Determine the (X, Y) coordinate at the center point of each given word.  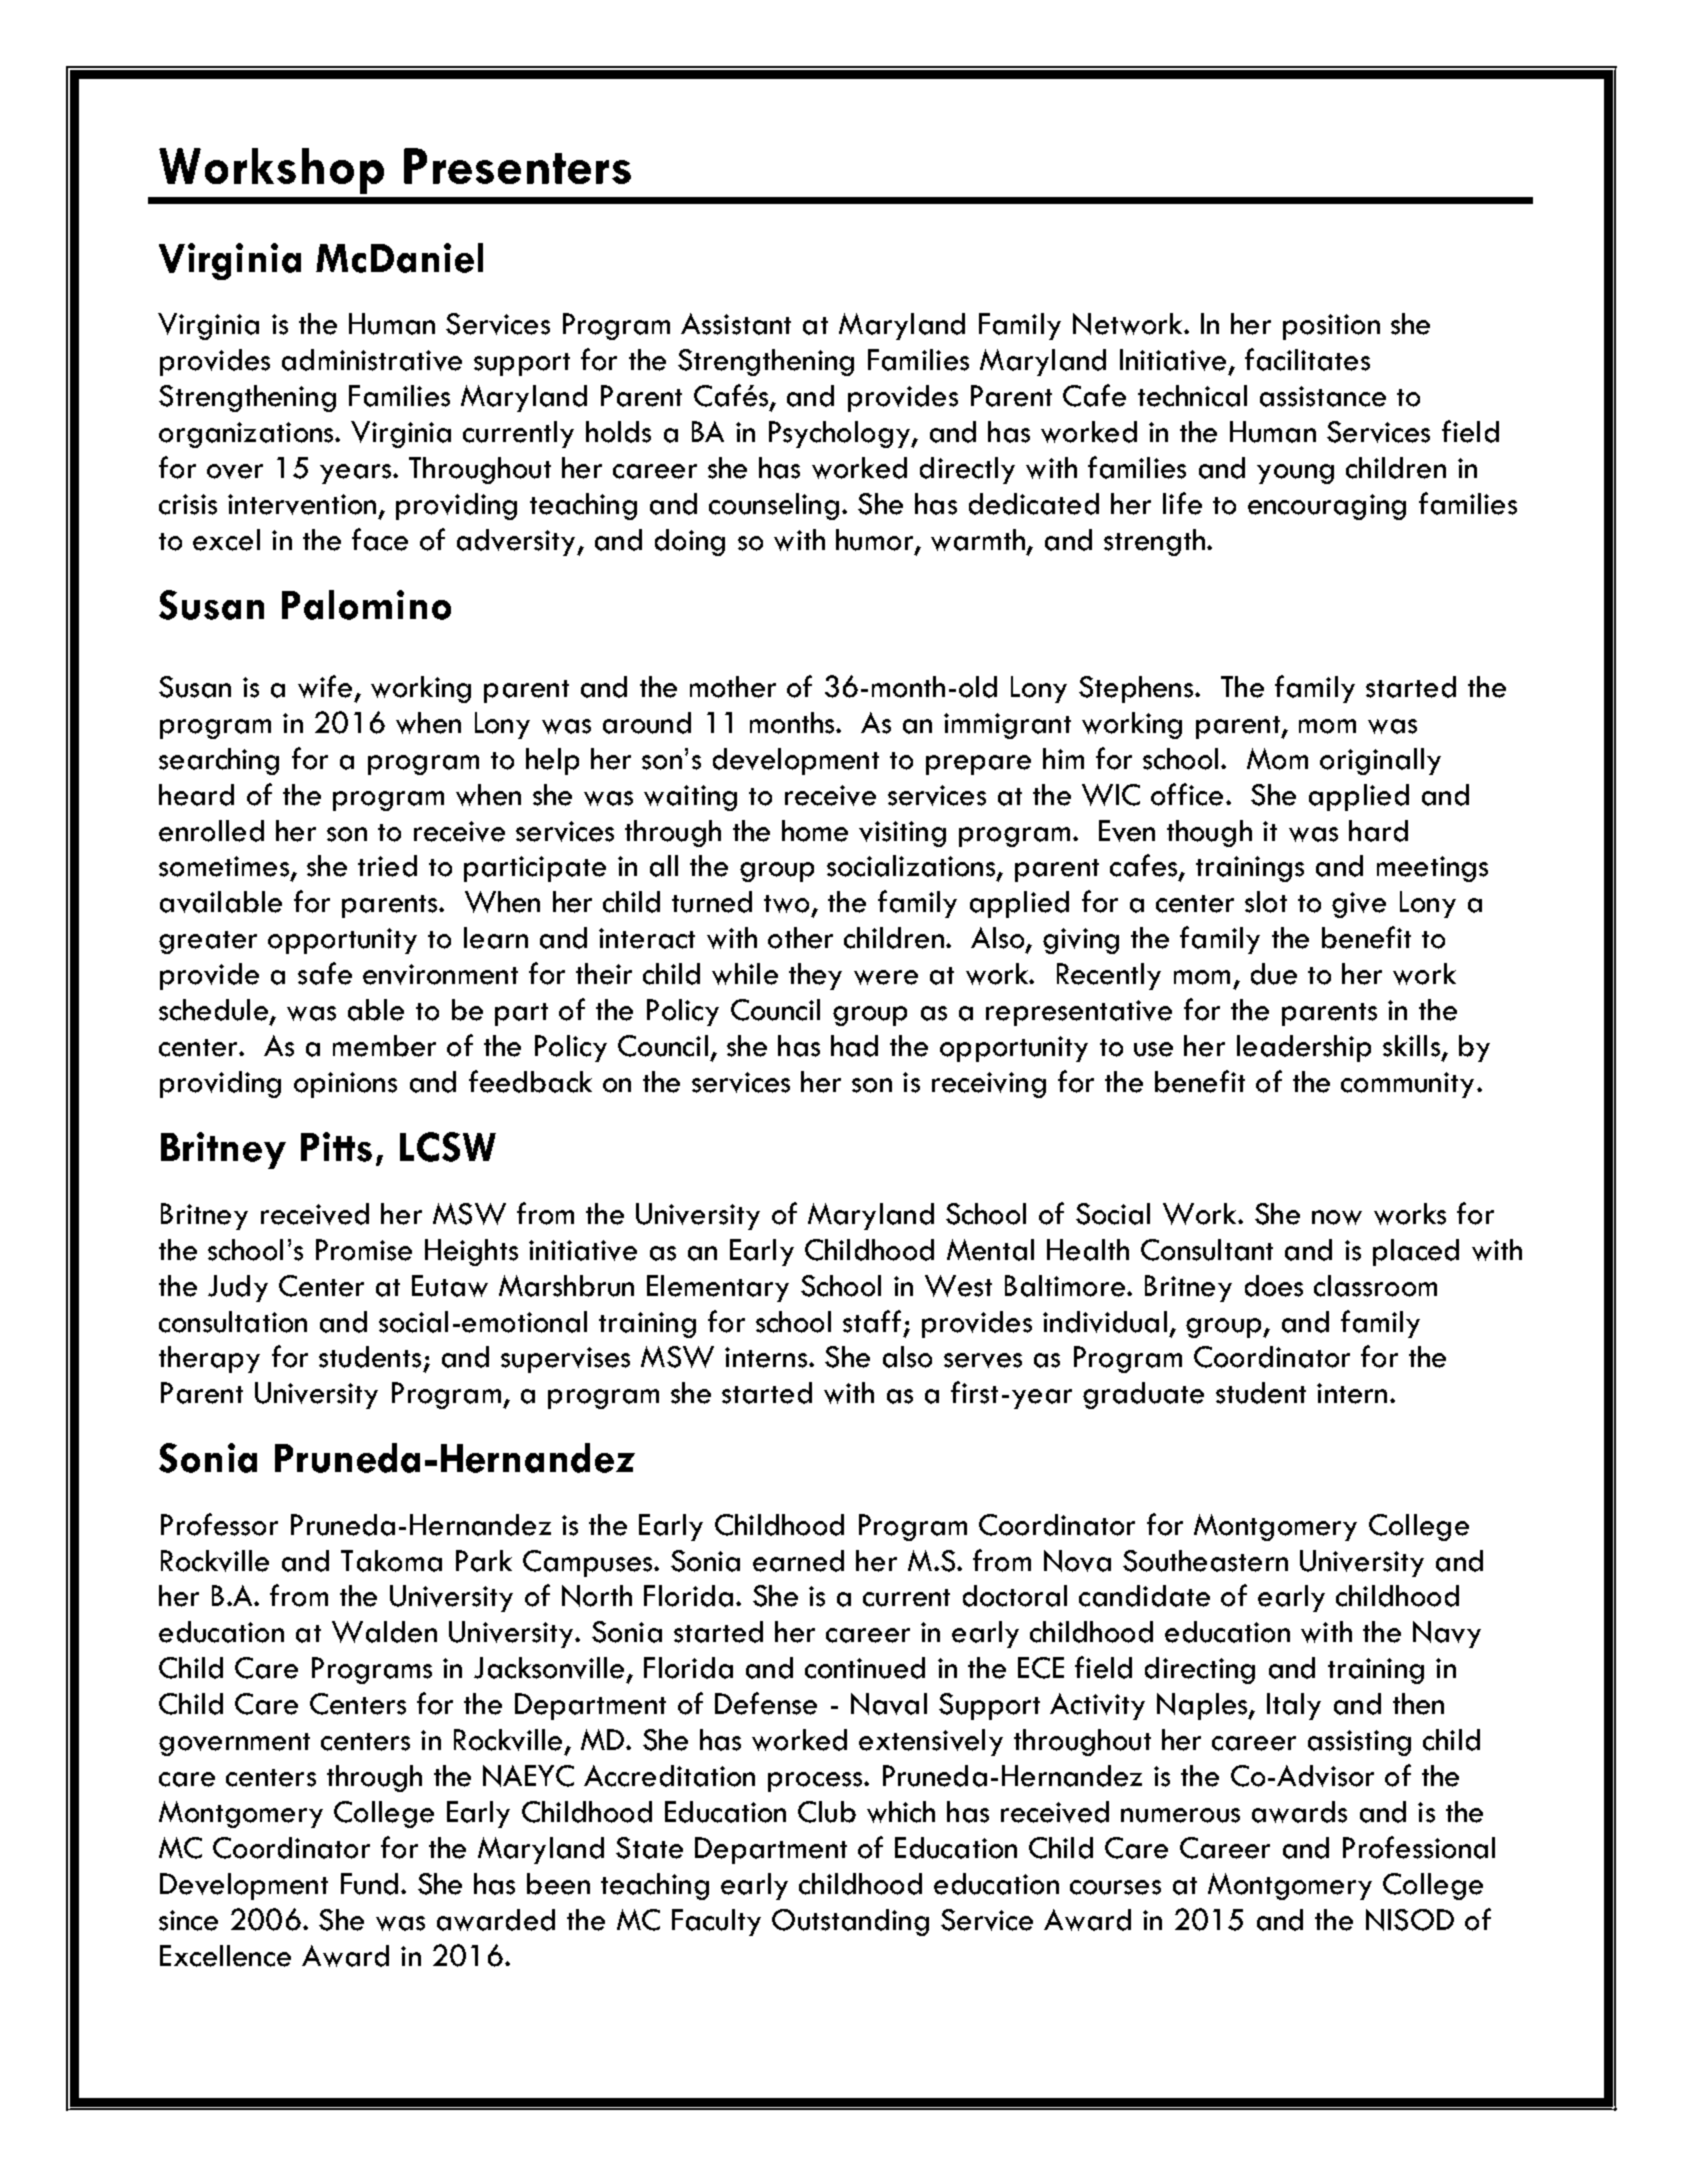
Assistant (736, 324)
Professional (1419, 1847)
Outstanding (850, 1922)
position (1331, 327)
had (854, 1046)
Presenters (517, 166)
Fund (369, 1884)
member (384, 1046)
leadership (1304, 1048)
